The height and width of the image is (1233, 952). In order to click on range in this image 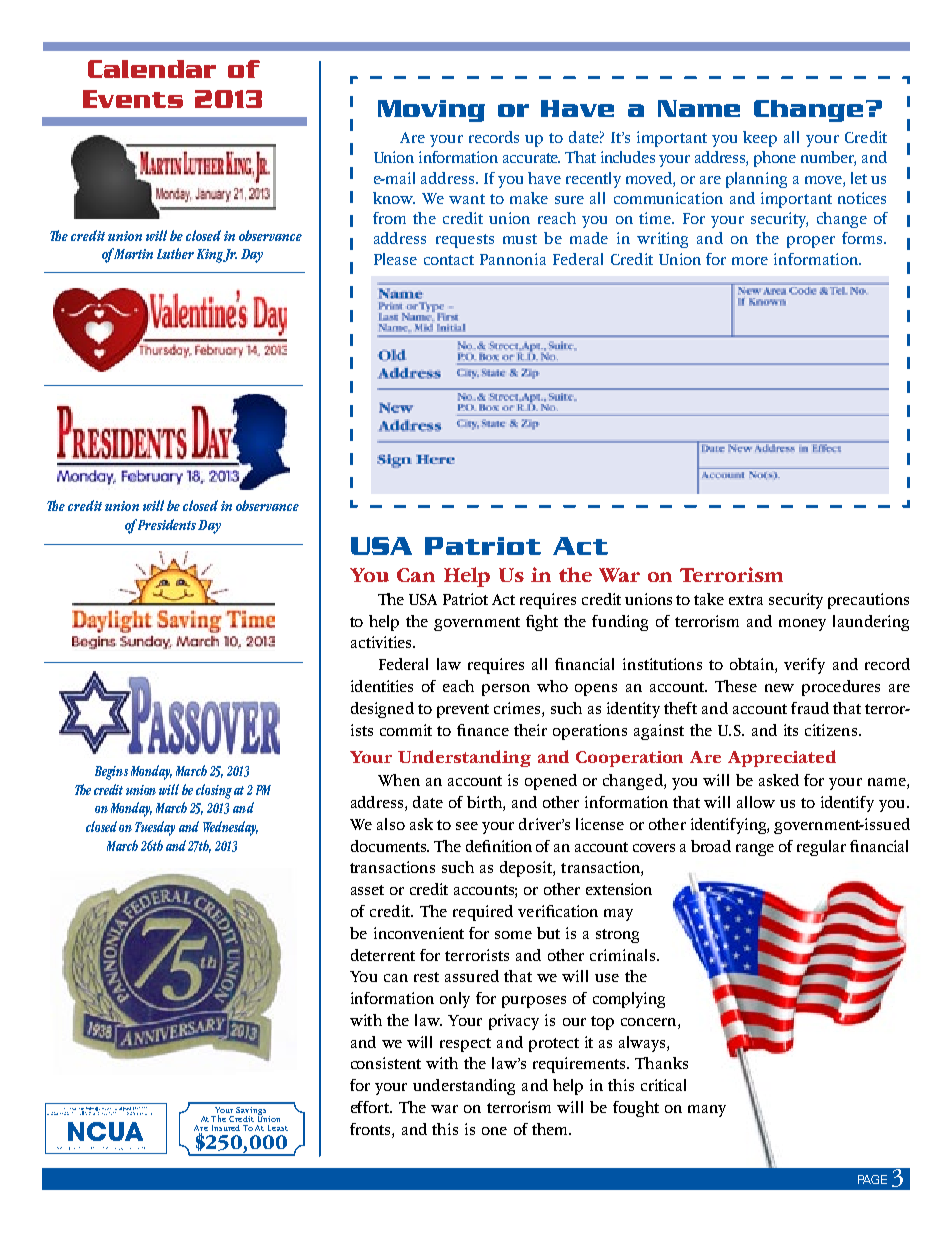, I will do `click(755, 850)`.
